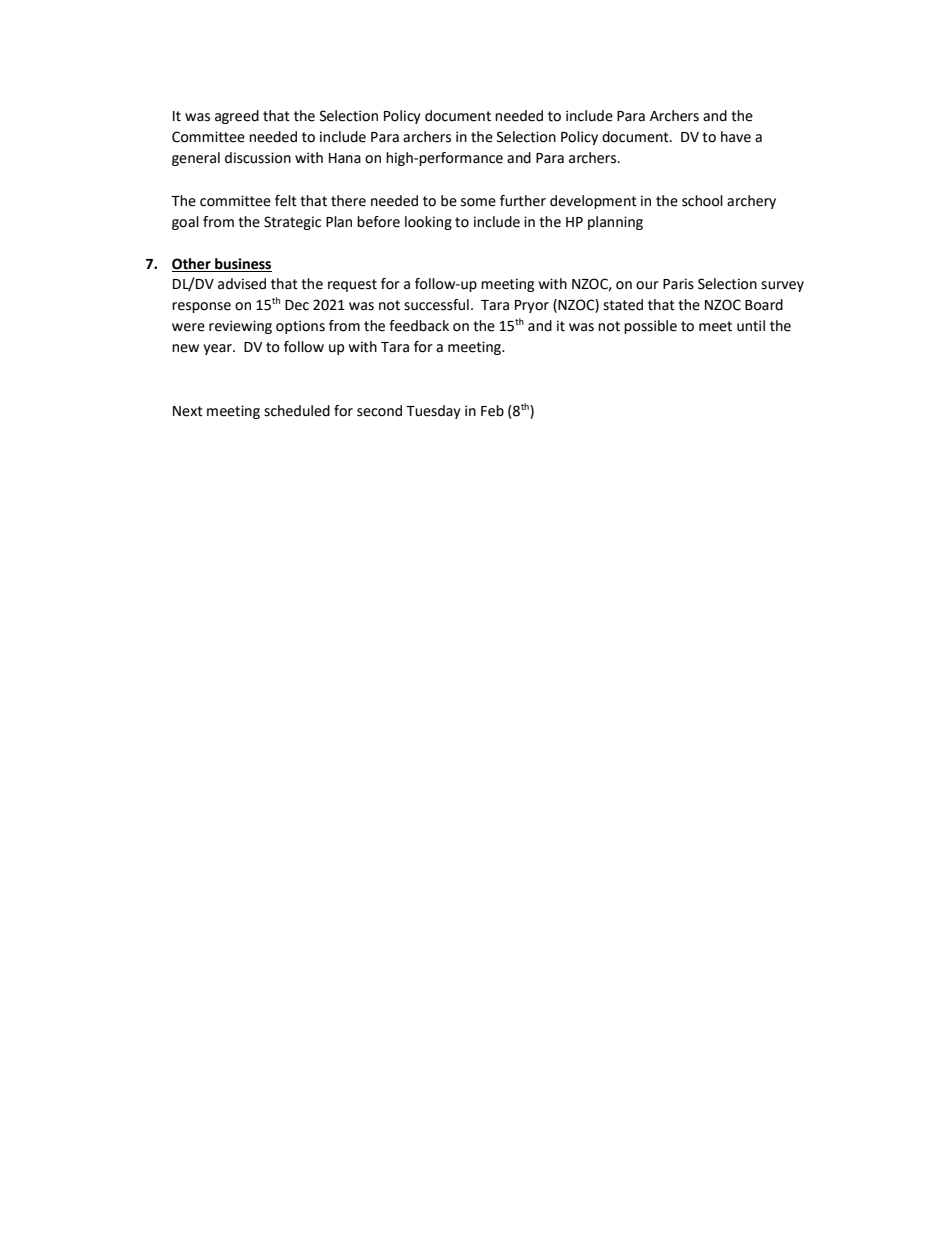 This image has width=952, height=1233. I want to click on Paris, so click(678, 284).
